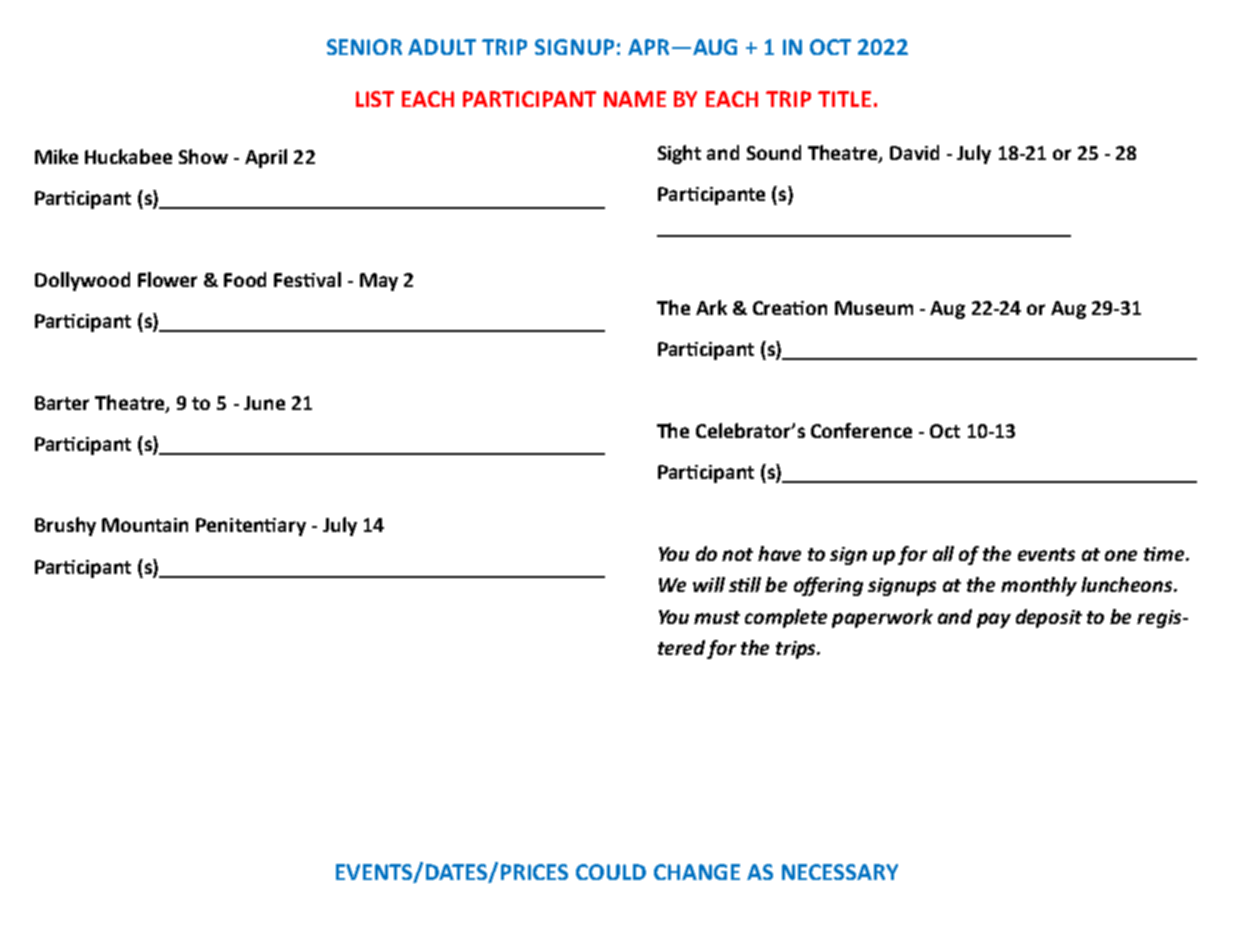 Image resolution: width=1233 pixels, height=952 pixels. Describe the element at coordinates (697, 872) in the screenshot. I see `CHANGE` at that location.
